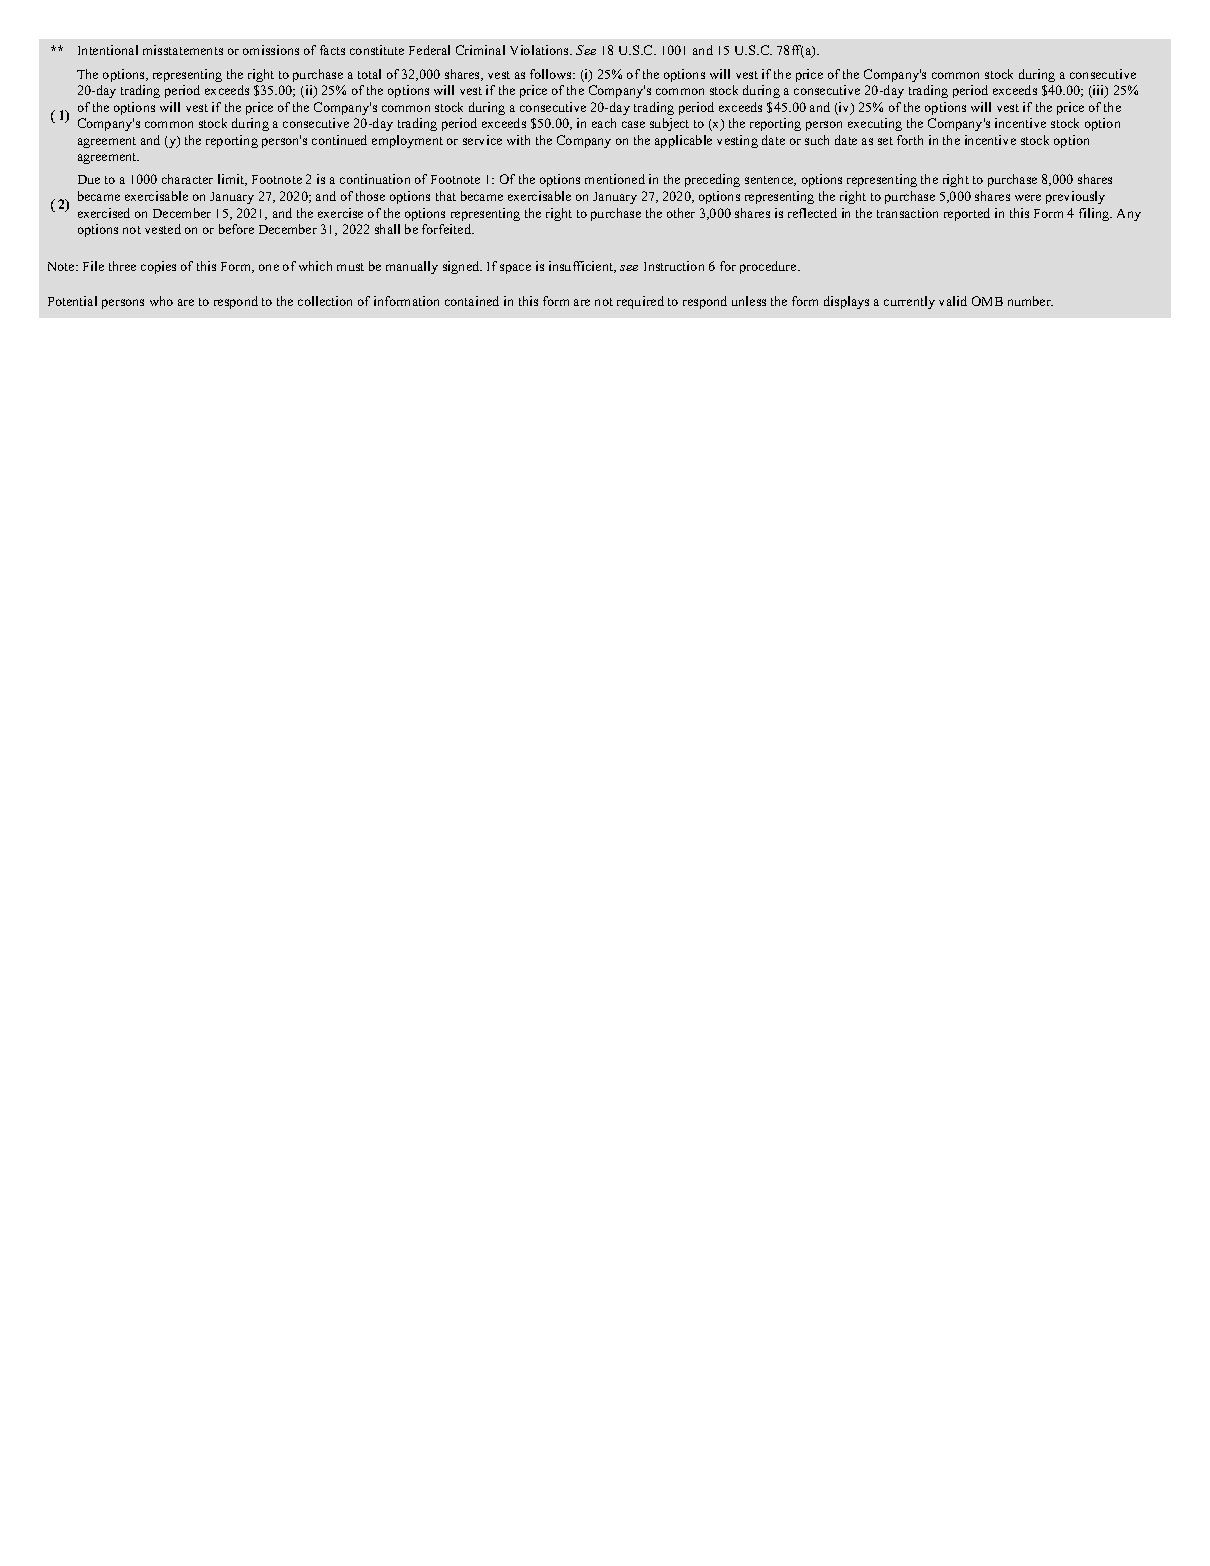  Describe the element at coordinates (1028, 197) in the screenshot. I see `were` at that location.
